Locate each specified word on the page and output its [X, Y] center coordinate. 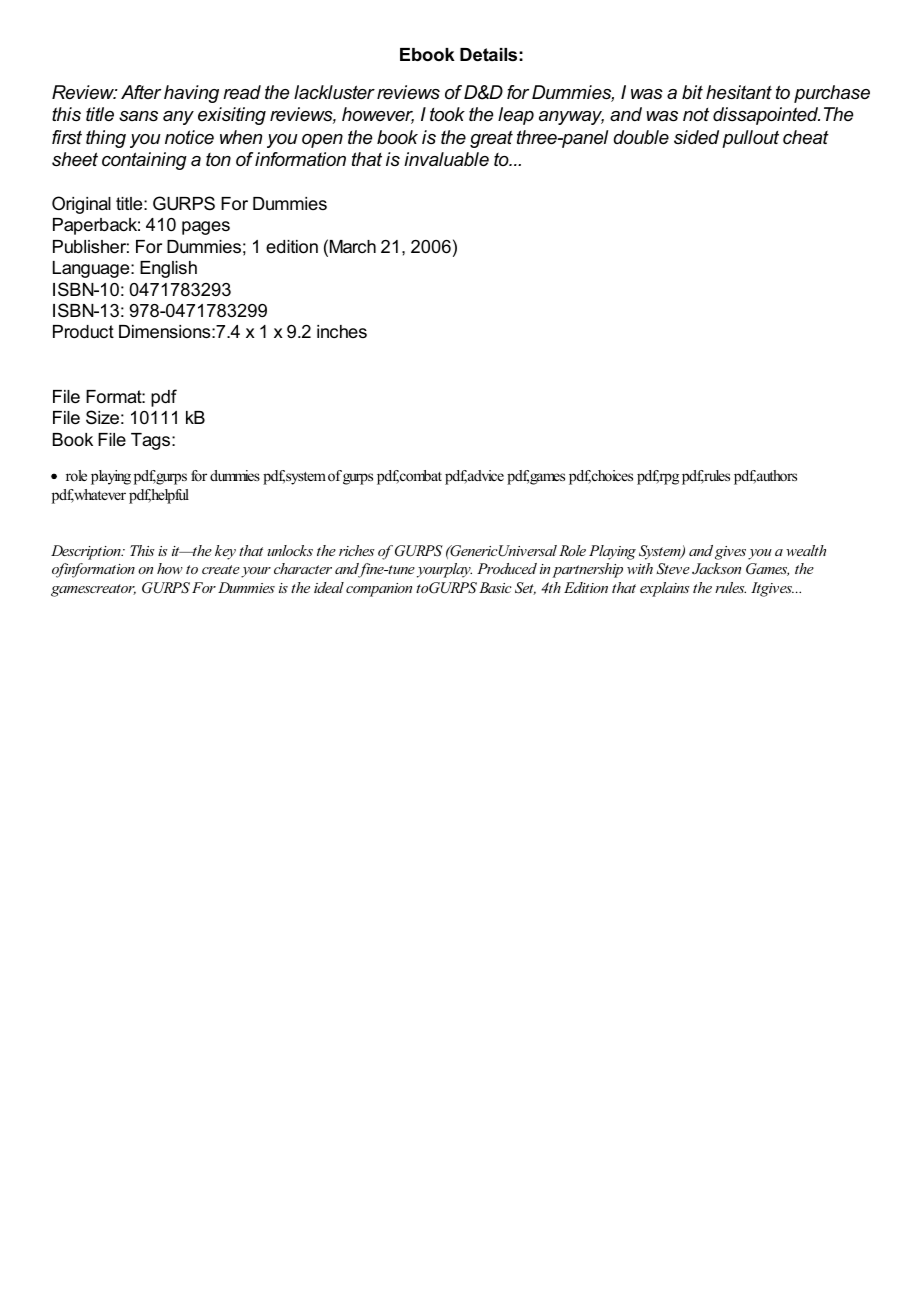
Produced [507, 568]
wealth [806, 550]
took [447, 114]
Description [87, 552]
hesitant [739, 92]
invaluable [446, 159]
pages [206, 228]
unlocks [290, 550]
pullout [750, 139]
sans [138, 116]
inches [342, 331]
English [168, 269]
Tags [152, 441]
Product [83, 331]
